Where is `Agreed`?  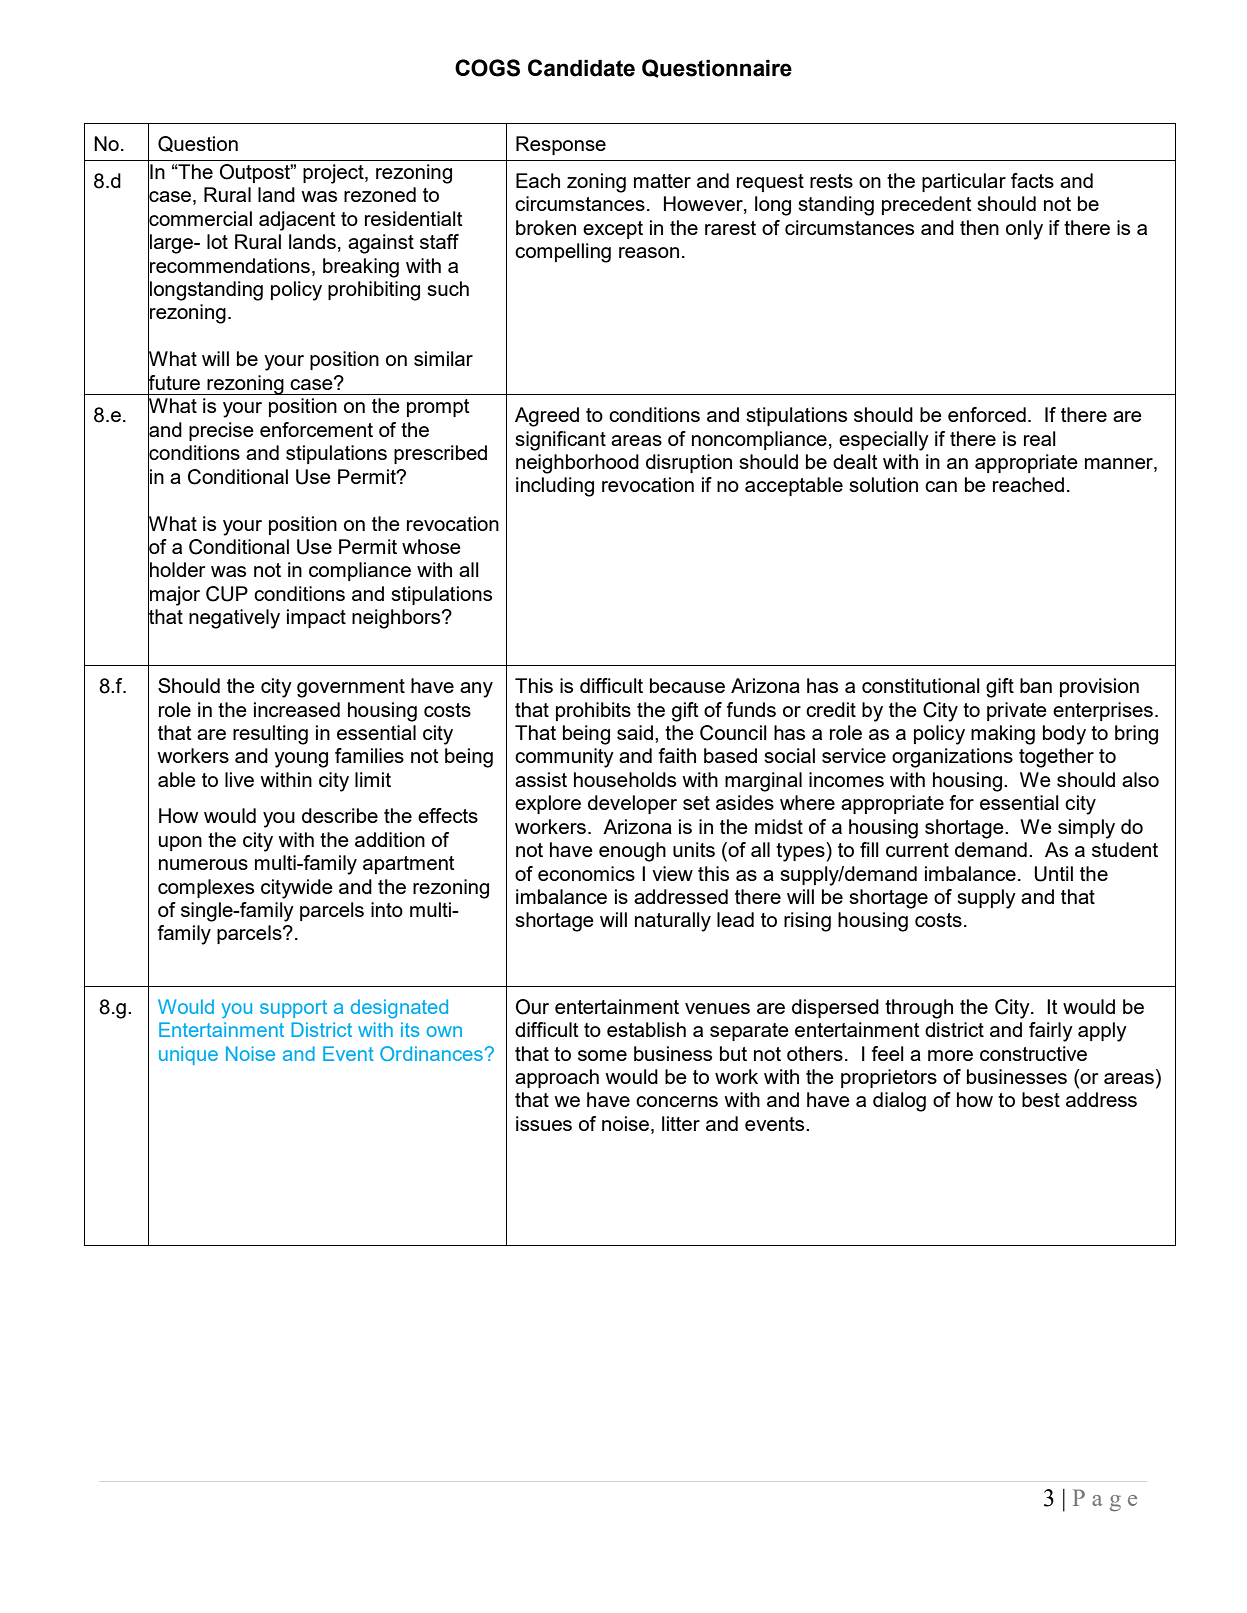 Agreed is located at coordinates (547, 417).
